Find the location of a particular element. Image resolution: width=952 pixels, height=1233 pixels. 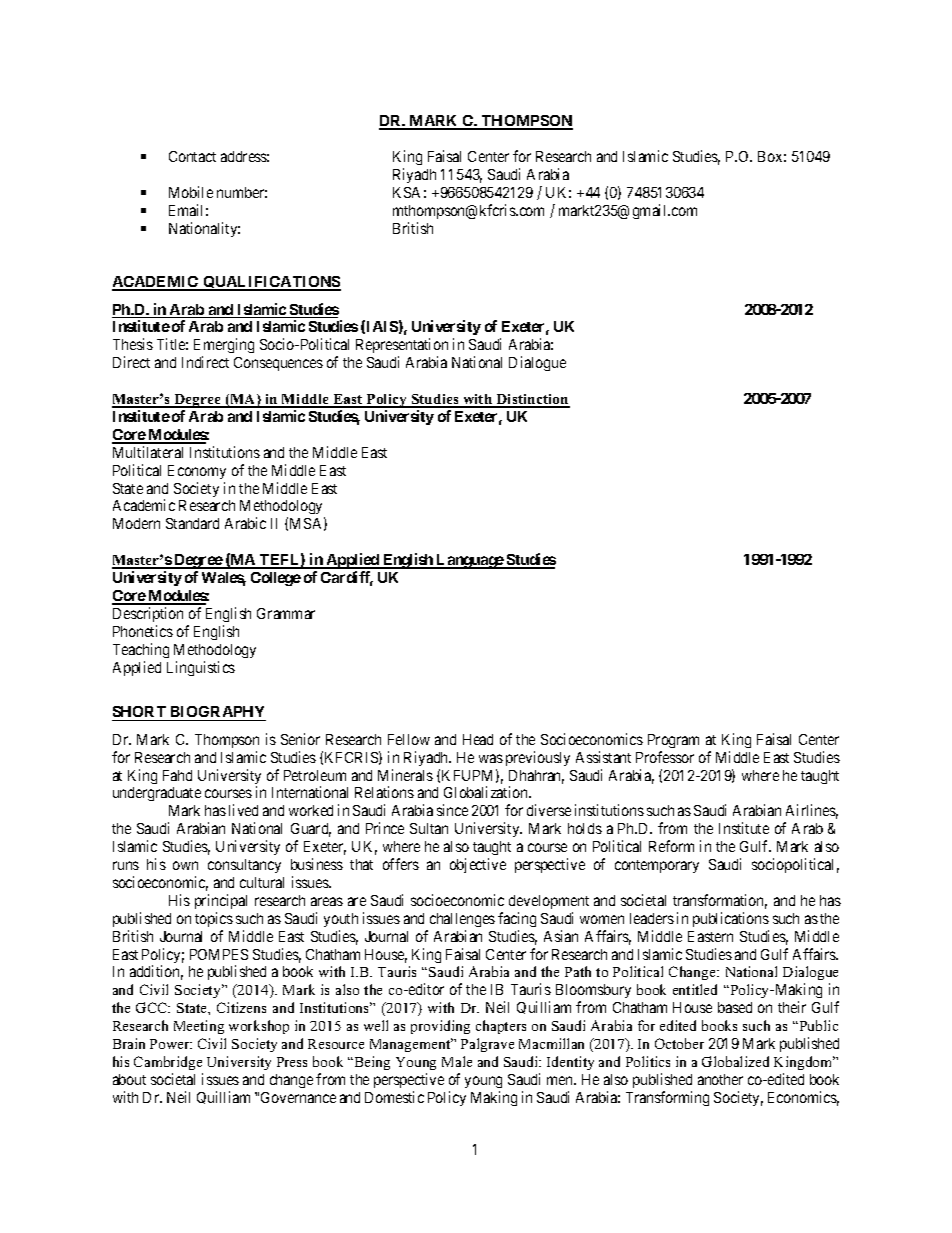

own is located at coordinates (185, 865).
